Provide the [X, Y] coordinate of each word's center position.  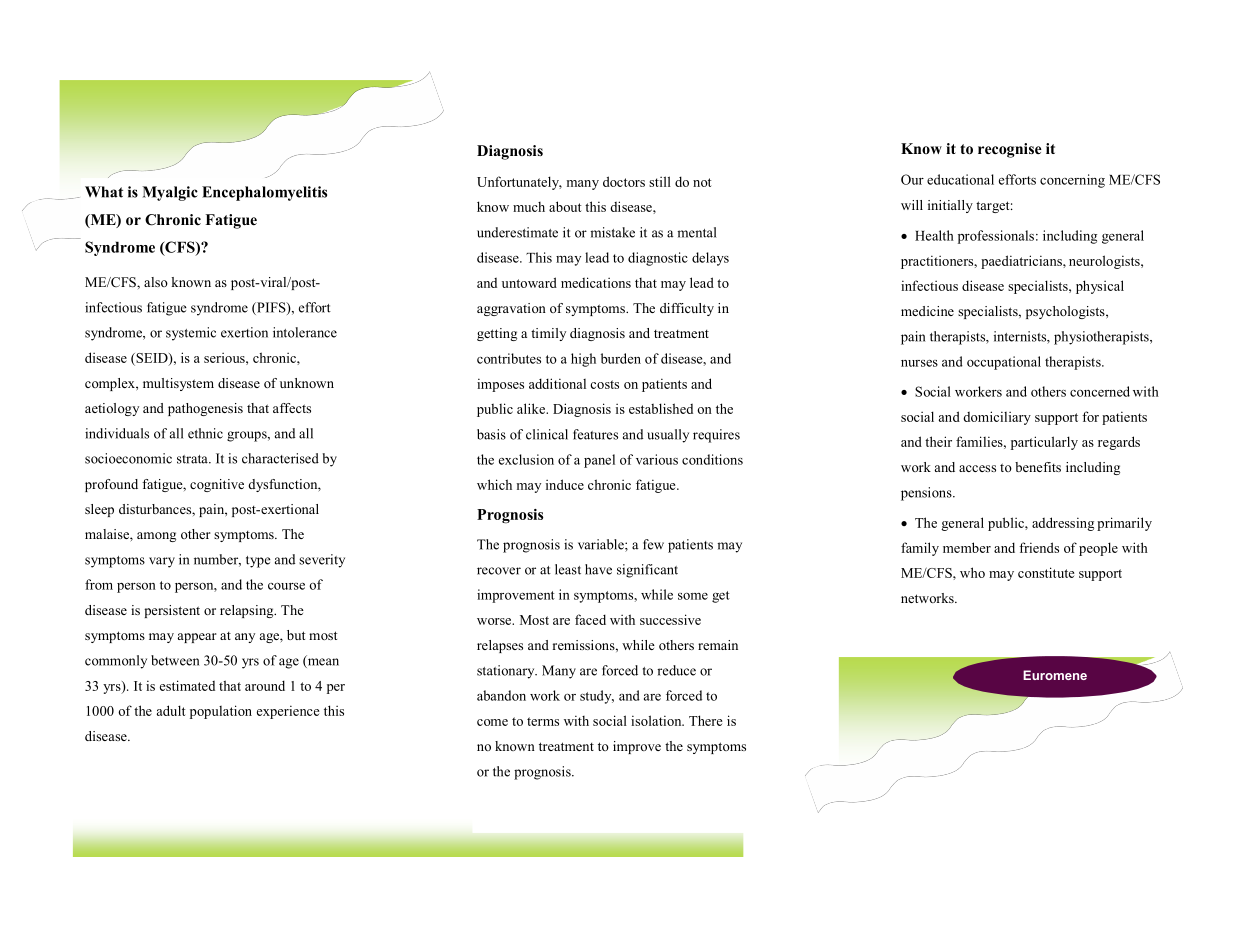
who [972, 572]
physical [1100, 287]
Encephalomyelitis [264, 193]
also [156, 282]
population [221, 712]
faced [590, 619]
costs [604, 384]
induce [565, 484]
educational [960, 179]
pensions [927, 494]
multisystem [178, 384]
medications [596, 282]
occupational [1004, 363]
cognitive [217, 485]
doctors [624, 181]
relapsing [248, 611]
